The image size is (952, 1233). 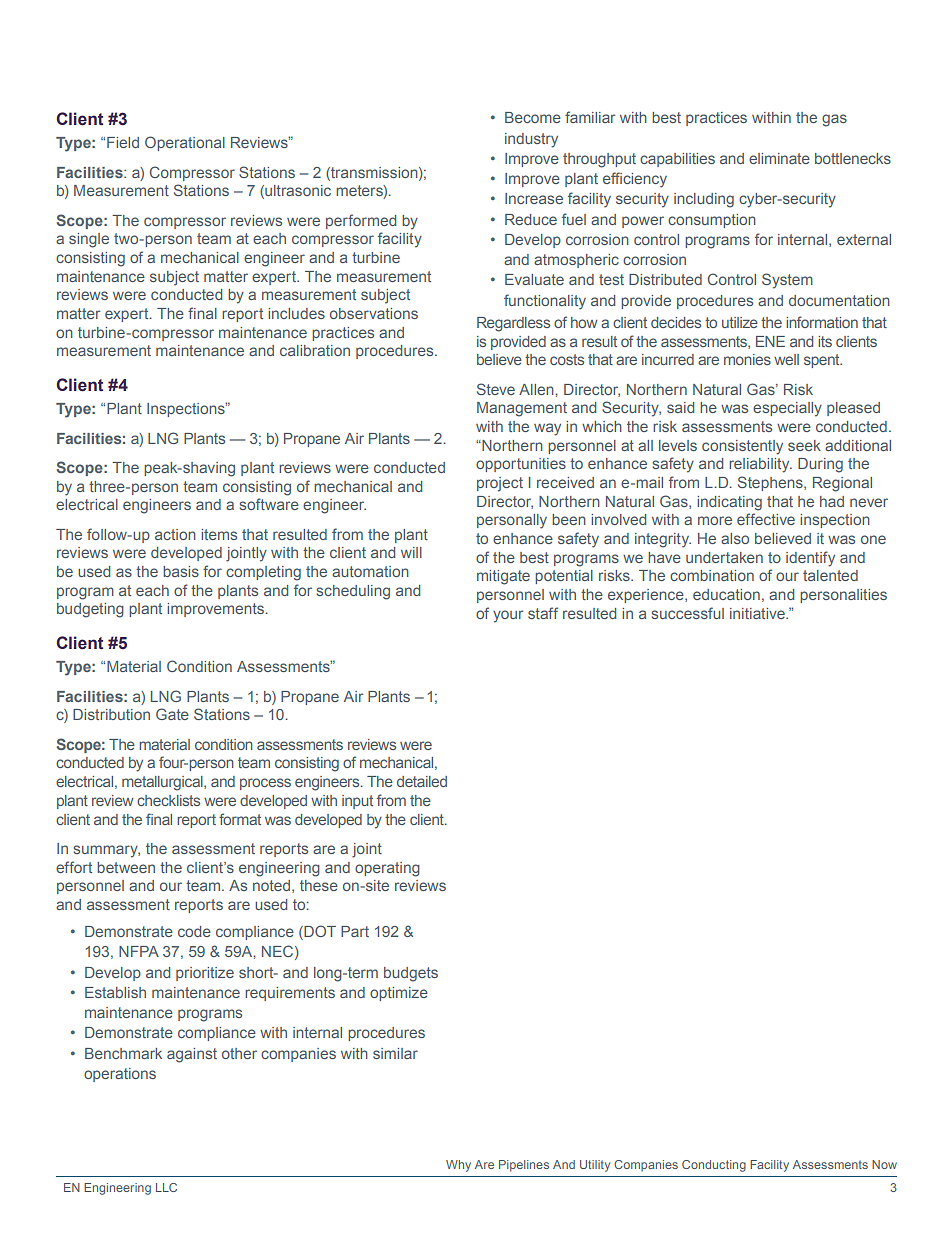 What do you see at coordinates (758, 613) in the screenshot?
I see `initiative` at bounding box center [758, 613].
